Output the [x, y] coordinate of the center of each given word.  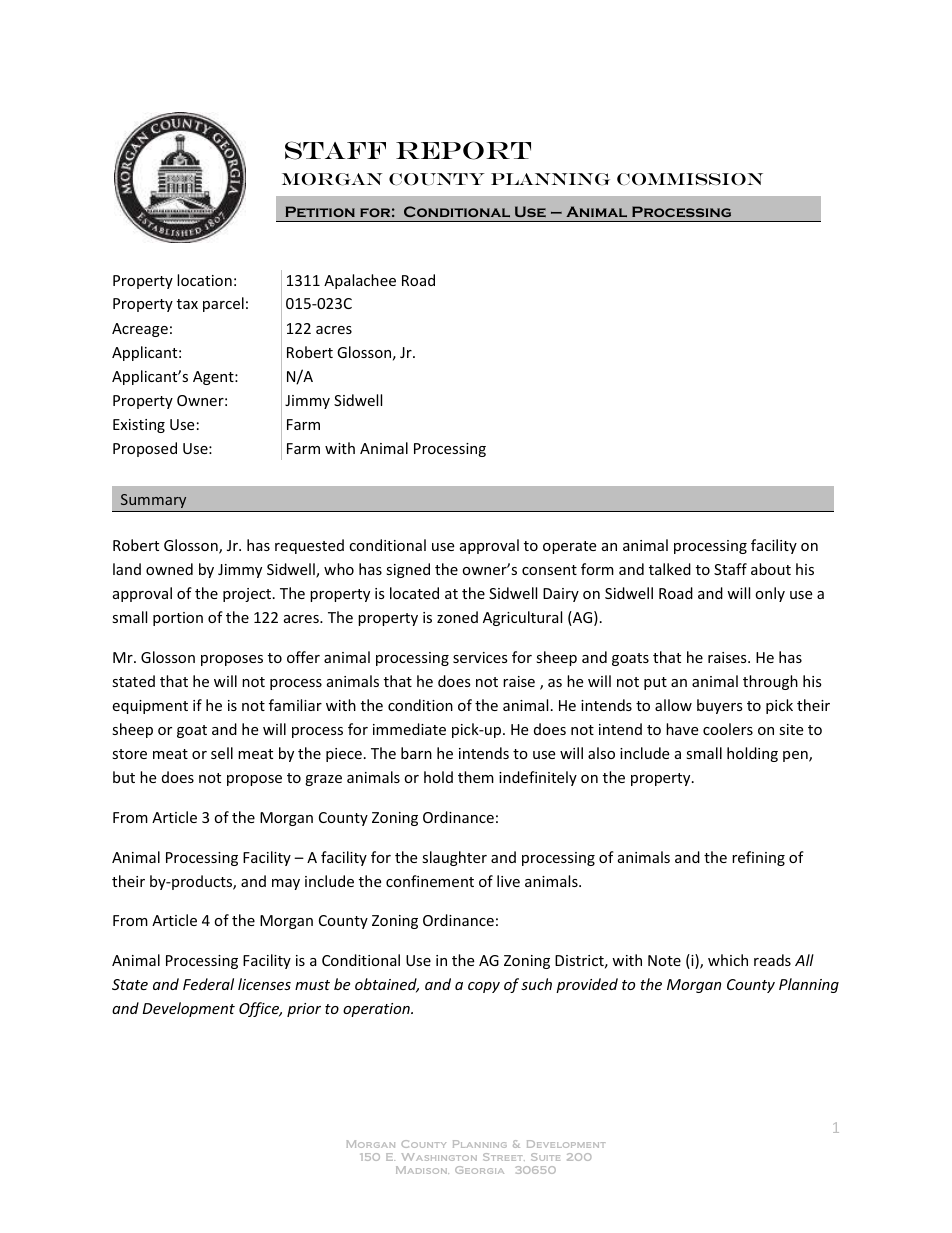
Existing [139, 426]
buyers [720, 706]
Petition [320, 211]
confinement [430, 881]
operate [569, 547]
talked [670, 569]
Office [260, 1009]
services [480, 657]
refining [758, 858]
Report [463, 150]
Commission [690, 179]
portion [178, 619]
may [286, 884]
